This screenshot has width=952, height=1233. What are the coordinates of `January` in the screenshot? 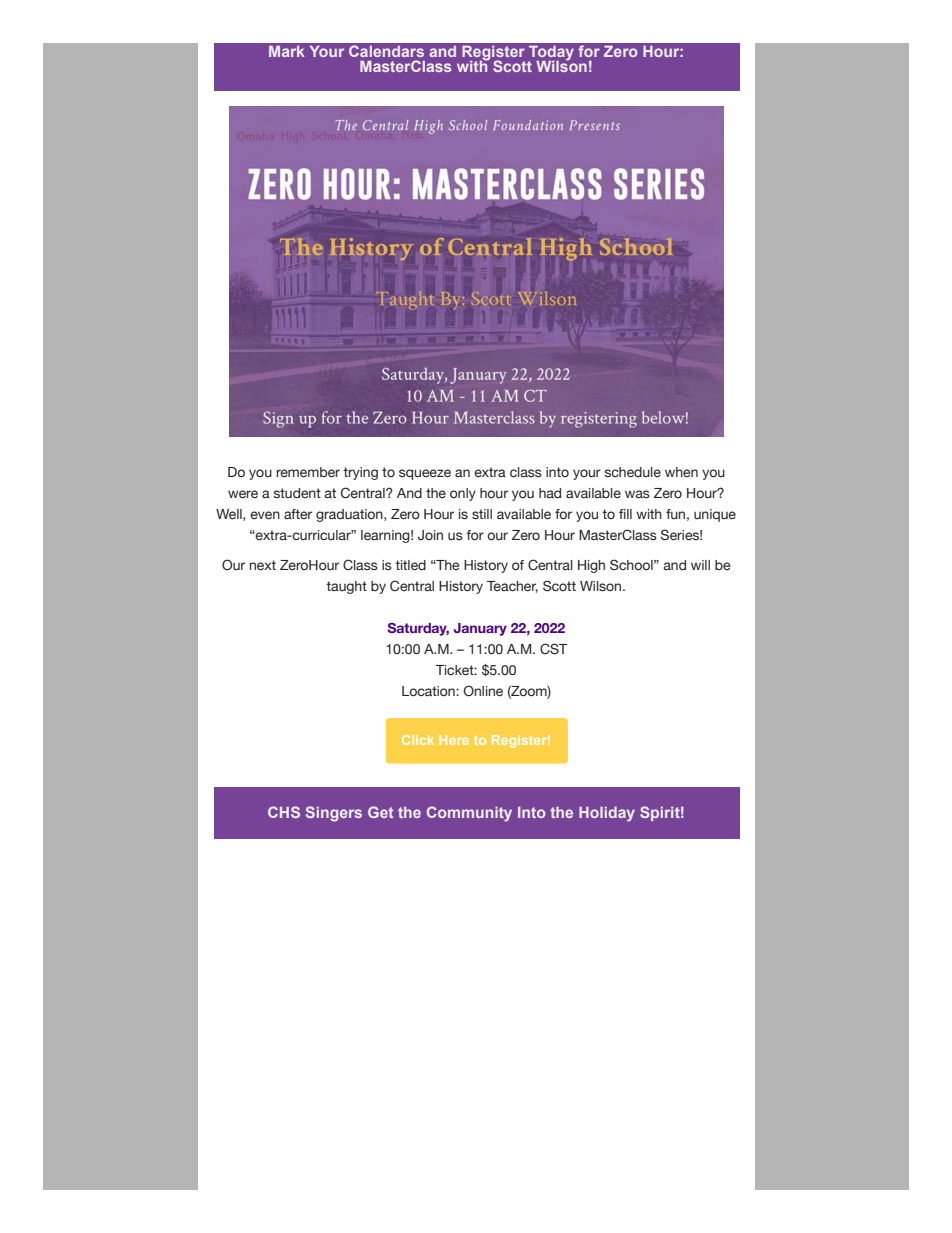 It's located at (480, 629).
